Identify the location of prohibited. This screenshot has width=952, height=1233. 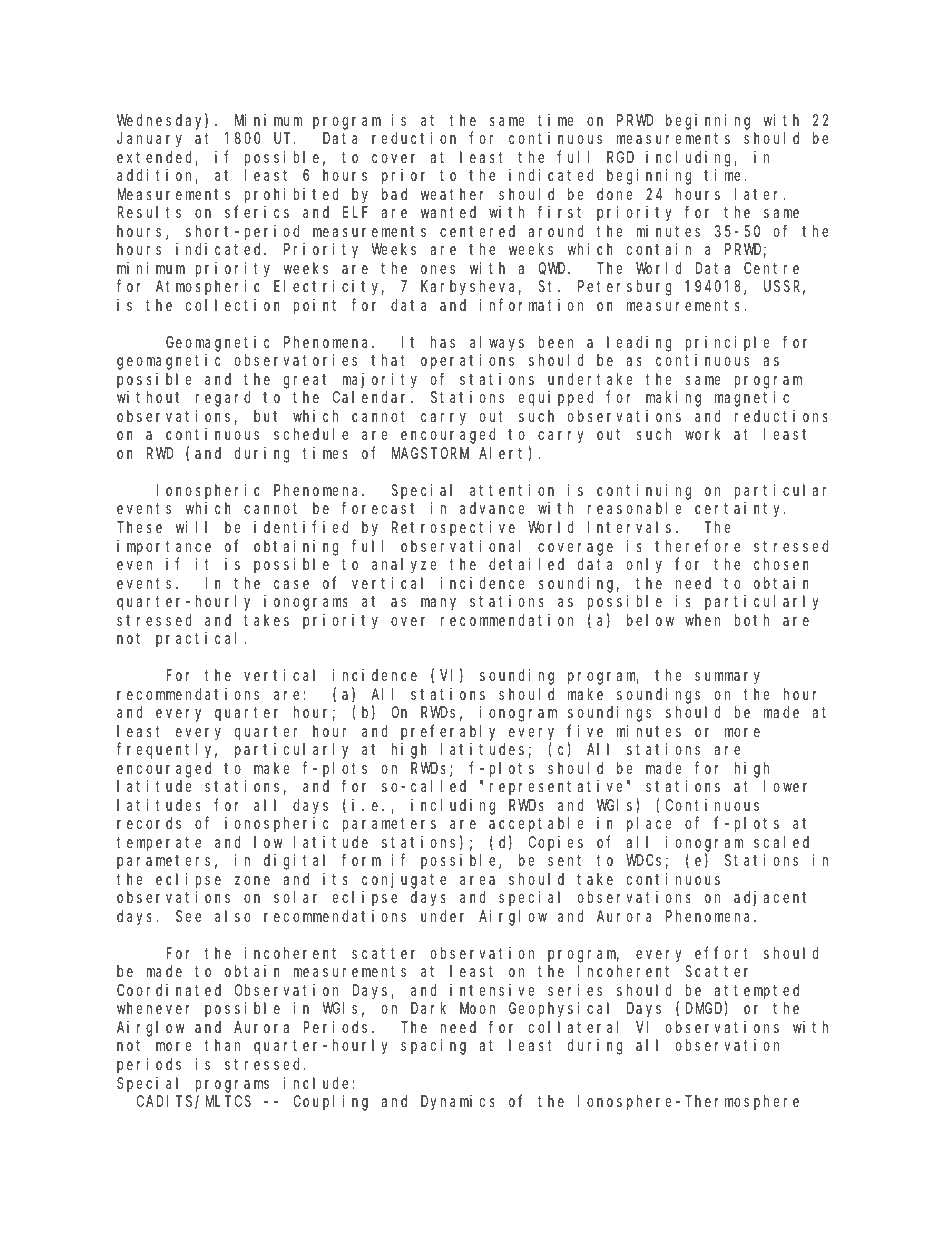
(292, 196).
